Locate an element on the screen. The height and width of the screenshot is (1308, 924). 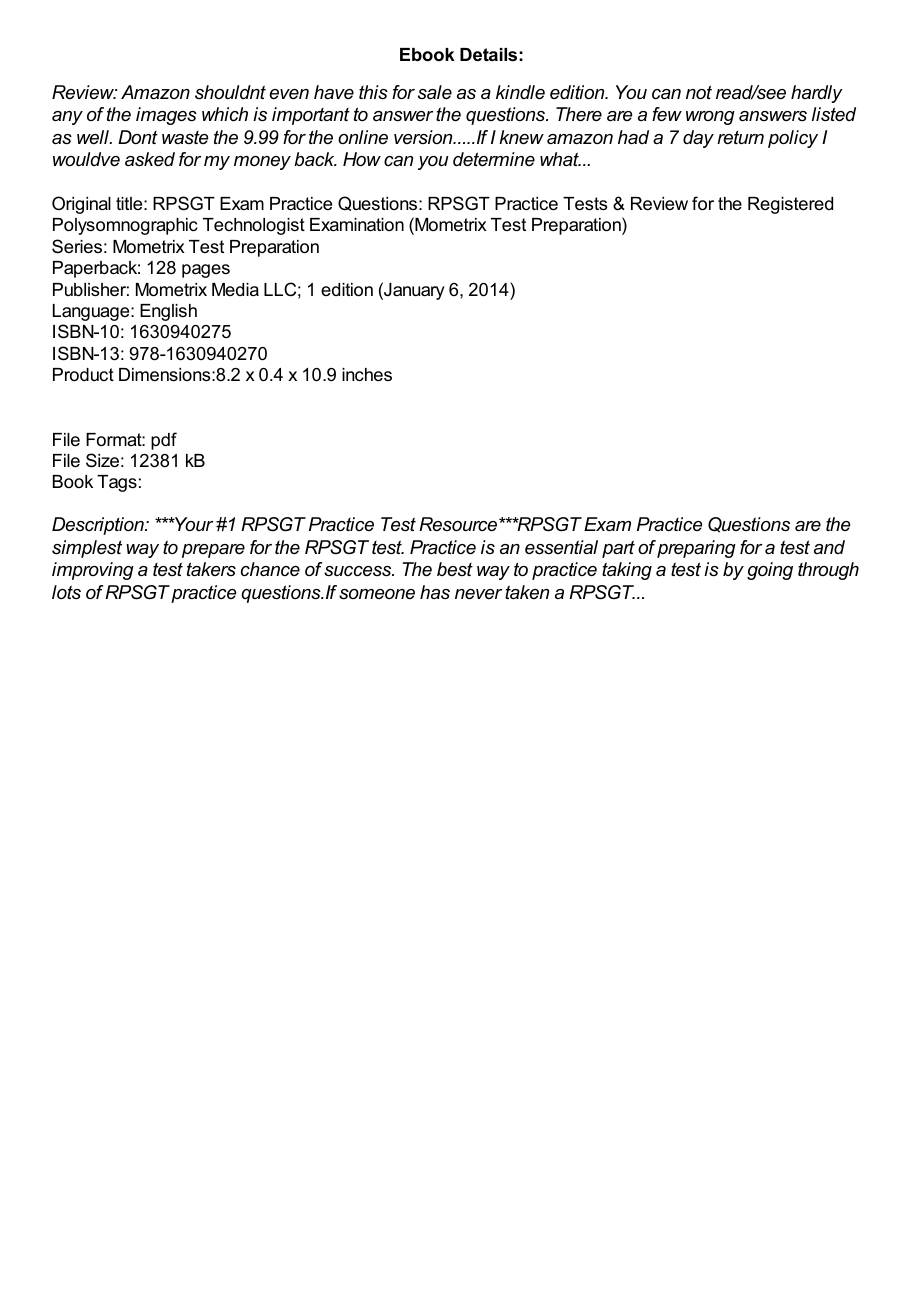
takers is located at coordinates (211, 569).
